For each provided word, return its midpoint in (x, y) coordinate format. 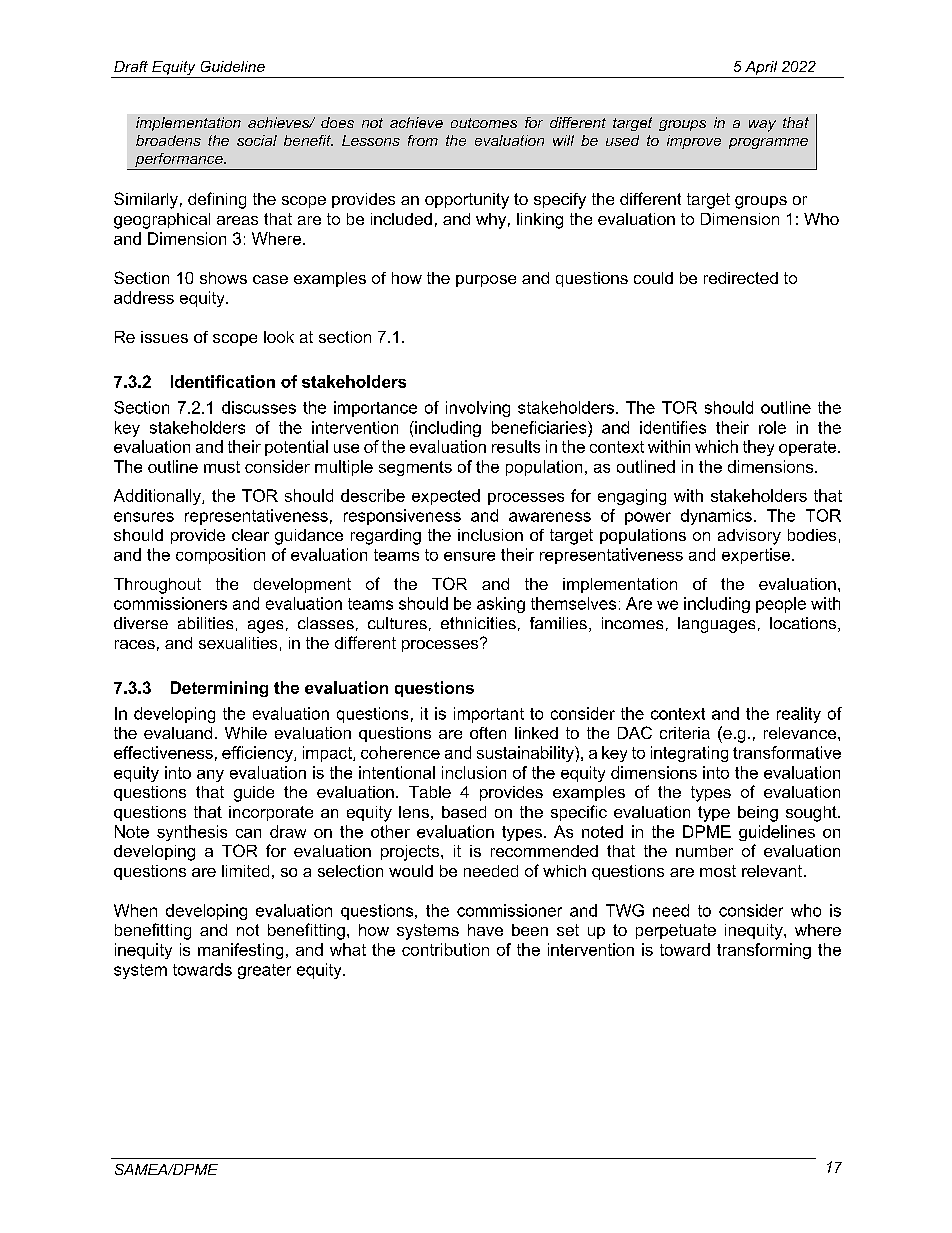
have (485, 930)
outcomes (484, 123)
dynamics (716, 517)
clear (250, 535)
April (761, 69)
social (257, 140)
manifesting (240, 951)
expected (446, 497)
